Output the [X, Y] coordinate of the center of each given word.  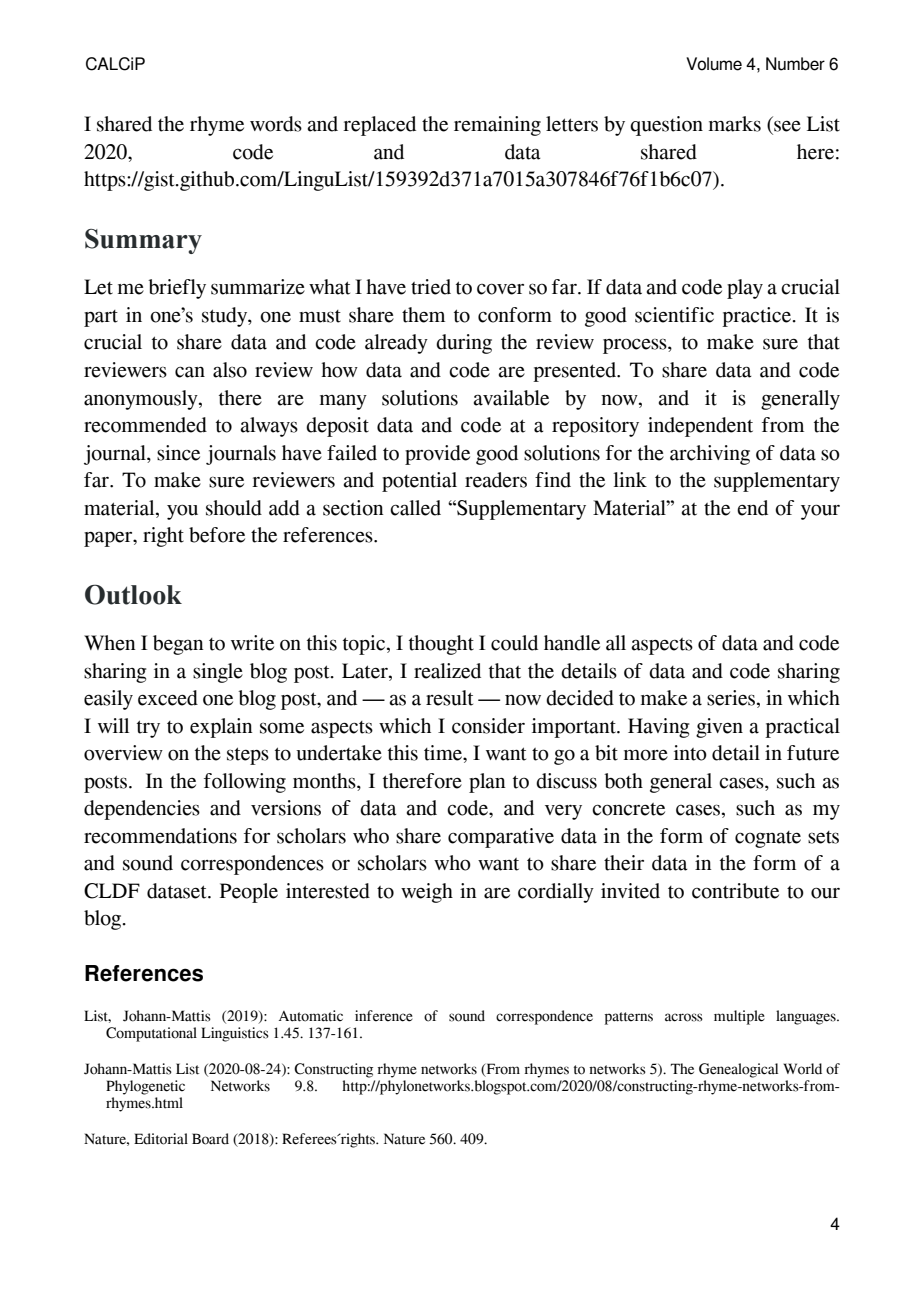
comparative [501, 838]
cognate [768, 839]
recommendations [160, 836]
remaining [497, 126]
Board [210, 1139]
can [190, 372]
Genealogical [738, 1070]
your [820, 512]
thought [441, 645]
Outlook [133, 594]
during [464, 344]
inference [384, 1016]
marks [735, 124]
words [276, 124]
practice [758, 317]
